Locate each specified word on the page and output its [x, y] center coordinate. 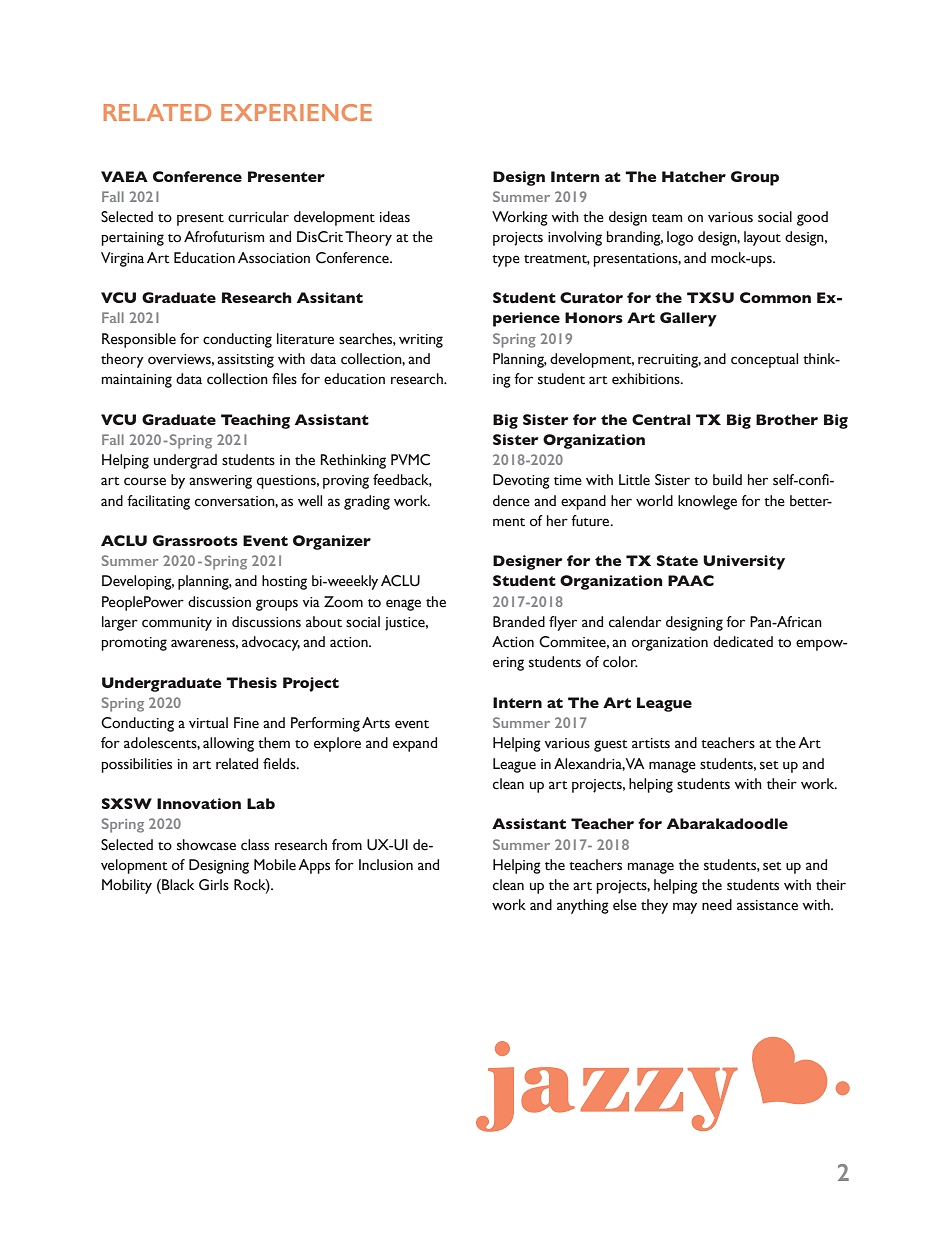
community [177, 624]
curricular [258, 217]
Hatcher [694, 176]
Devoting [521, 481]
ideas [395, 217]
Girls [214, 885]
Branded [519, 622]
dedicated [743, 642]
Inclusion [386, 865]
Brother [787, 419]
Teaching [255, 421]
